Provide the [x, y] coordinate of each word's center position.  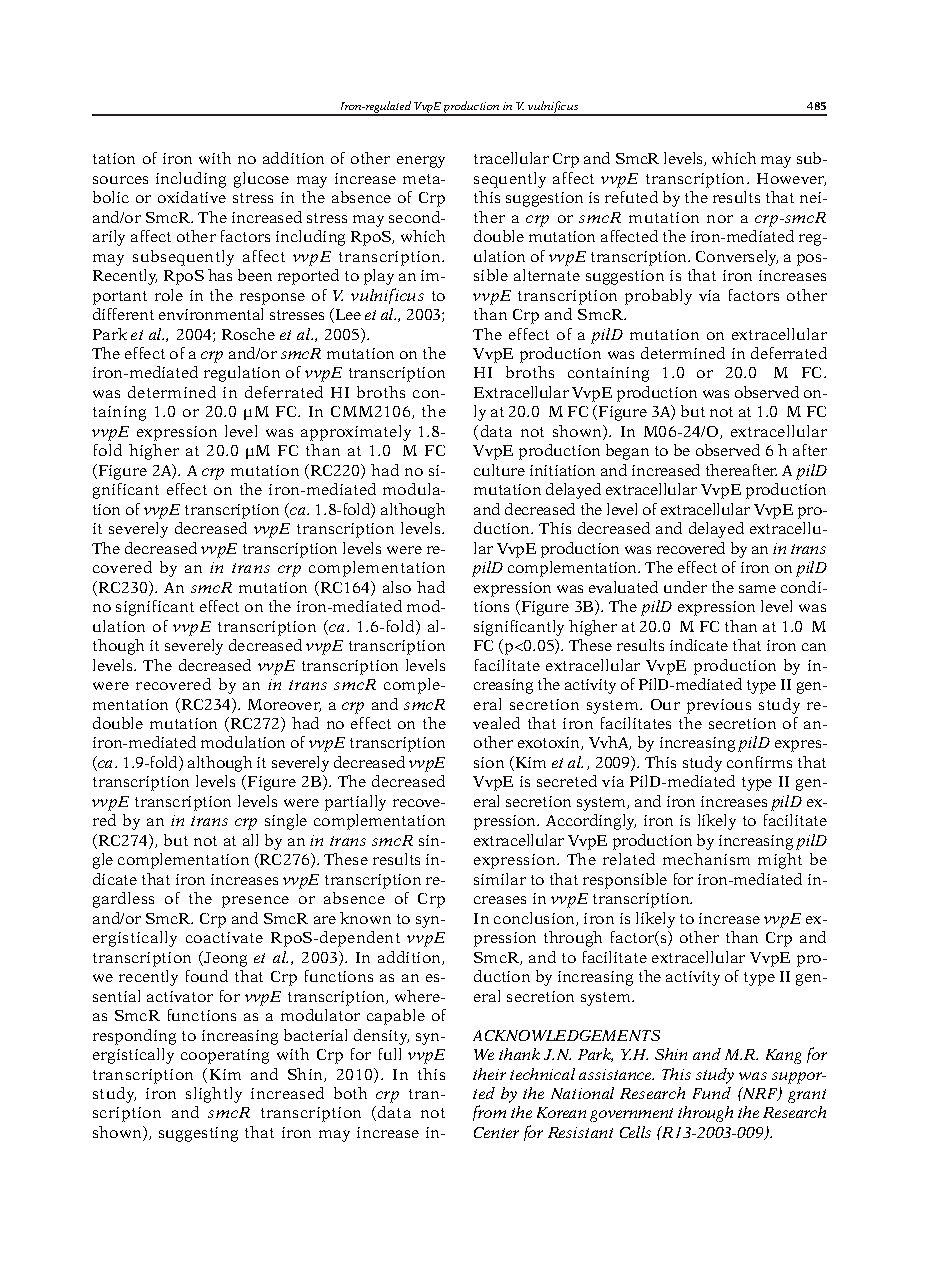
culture [499, 470]
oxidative [192, 197]
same [757, 589]
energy [421, 162]
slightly [214, 1095]
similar [500, 879]
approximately [356, 433]
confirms [759, 762]
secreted [567, 781]
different [123, 314]
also [397, 587]
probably [658, 297]
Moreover [284, 705]
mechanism [706, 859]
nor [720, 219]
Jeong [224, 959]
